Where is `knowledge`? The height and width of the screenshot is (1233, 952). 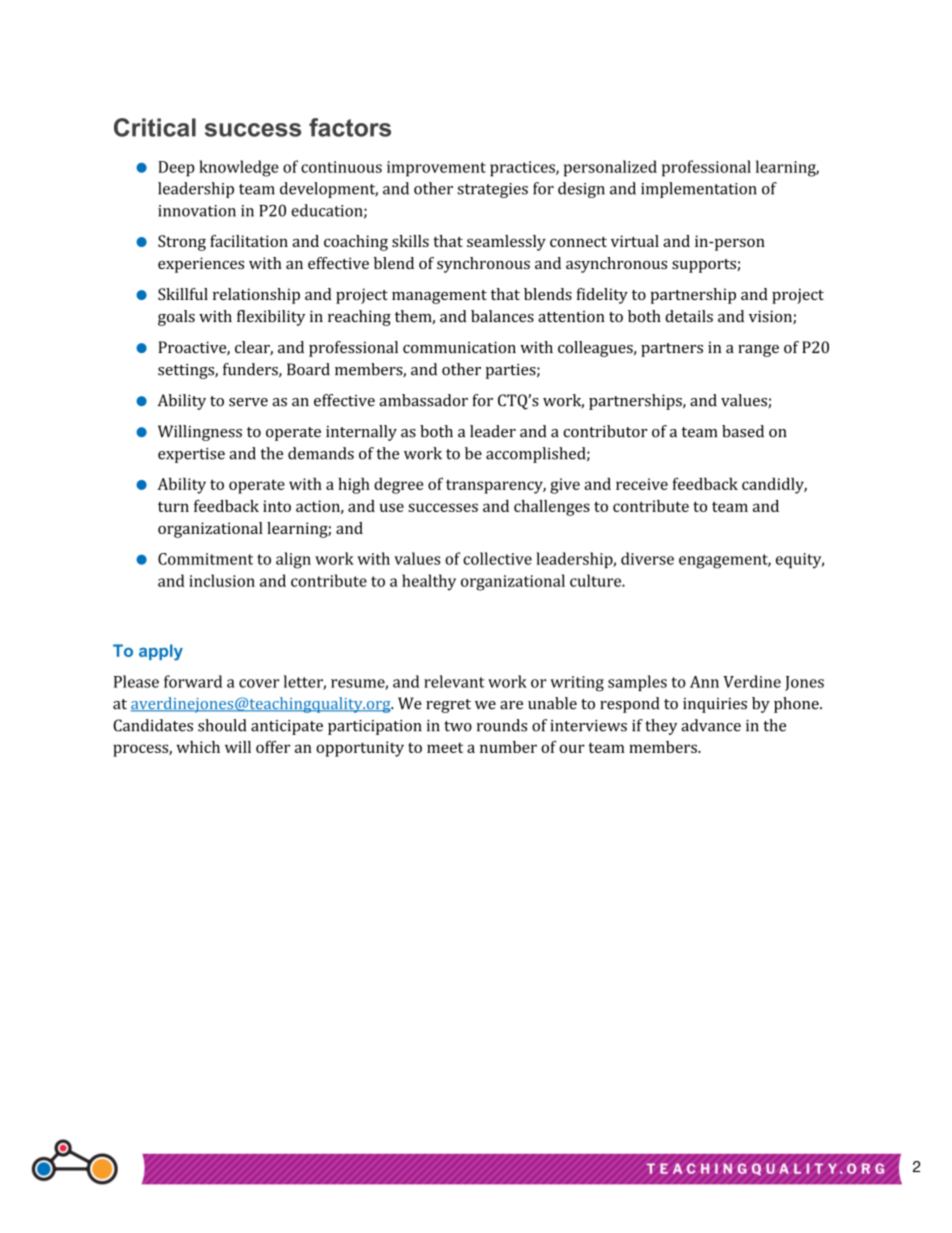
knowledge is located at coordinates (239, 168).
